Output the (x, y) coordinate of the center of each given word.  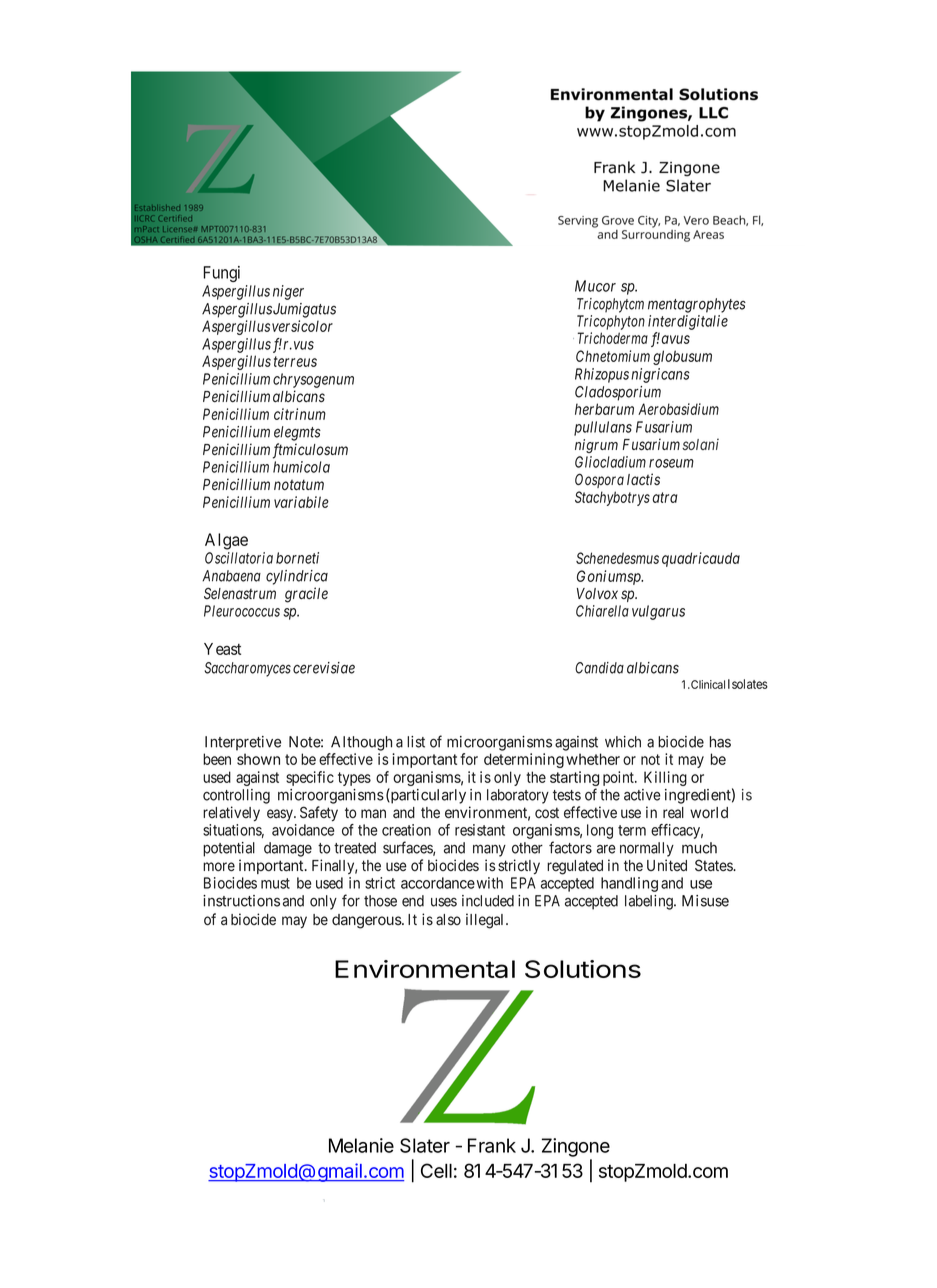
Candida (599, 668)
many (489, 850)
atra (665, 497)
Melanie (361, 1145)
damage (288, 849)
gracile (306, 595)
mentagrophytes (697, 305)
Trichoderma (612, 338)
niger (288, 292)
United (667, 865)
